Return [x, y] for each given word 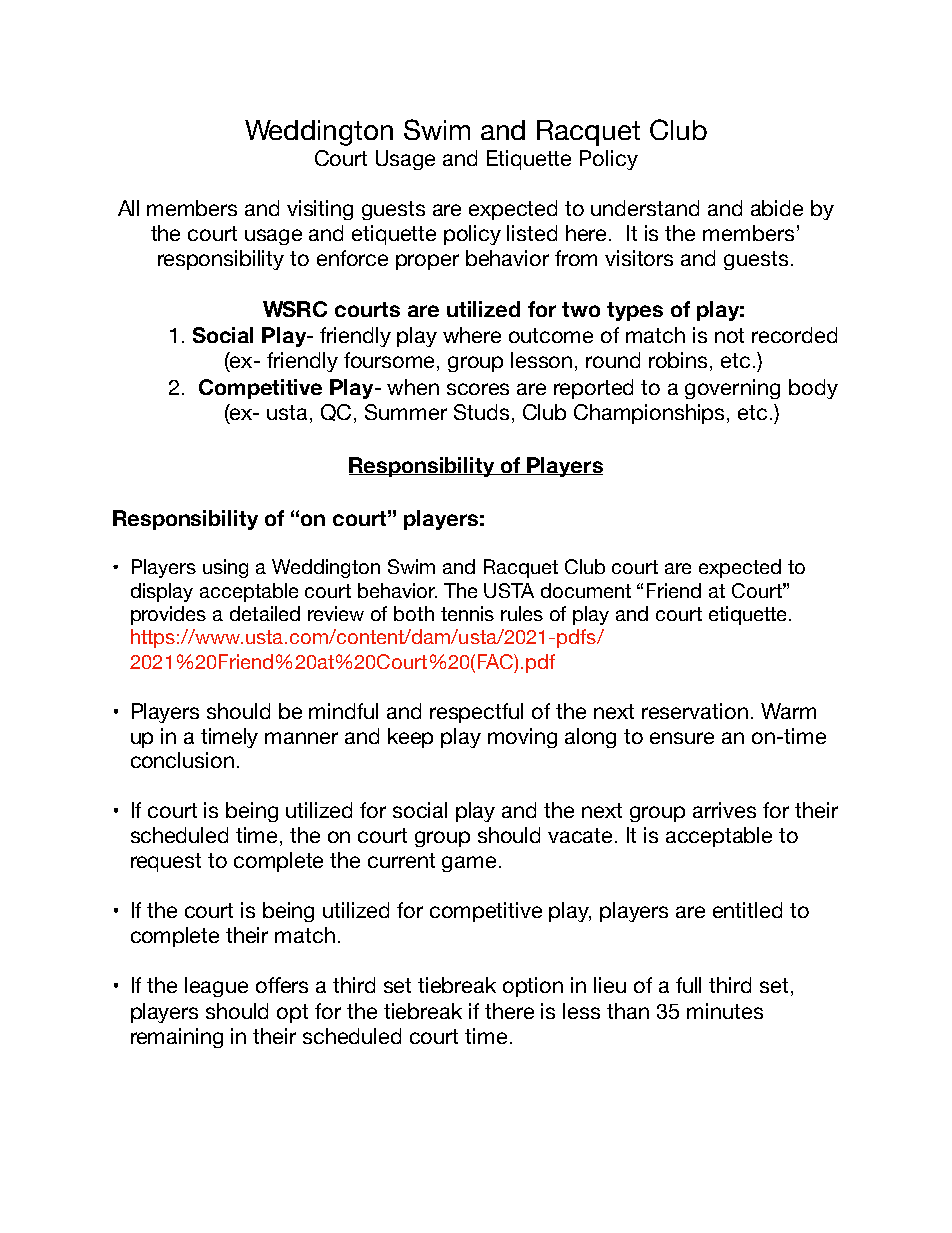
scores [478, 389]
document [586, 590]
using [225, 568]
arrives [724, 810]
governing [732, 389]
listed [532, 233]
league [216, 987]
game [469, 864]
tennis [467, 613]
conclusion [182, 760]
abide [777, 208]
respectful [476, 713]
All [128, 208]
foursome [391, 361]
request [166, 862]
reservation [695, 711]
